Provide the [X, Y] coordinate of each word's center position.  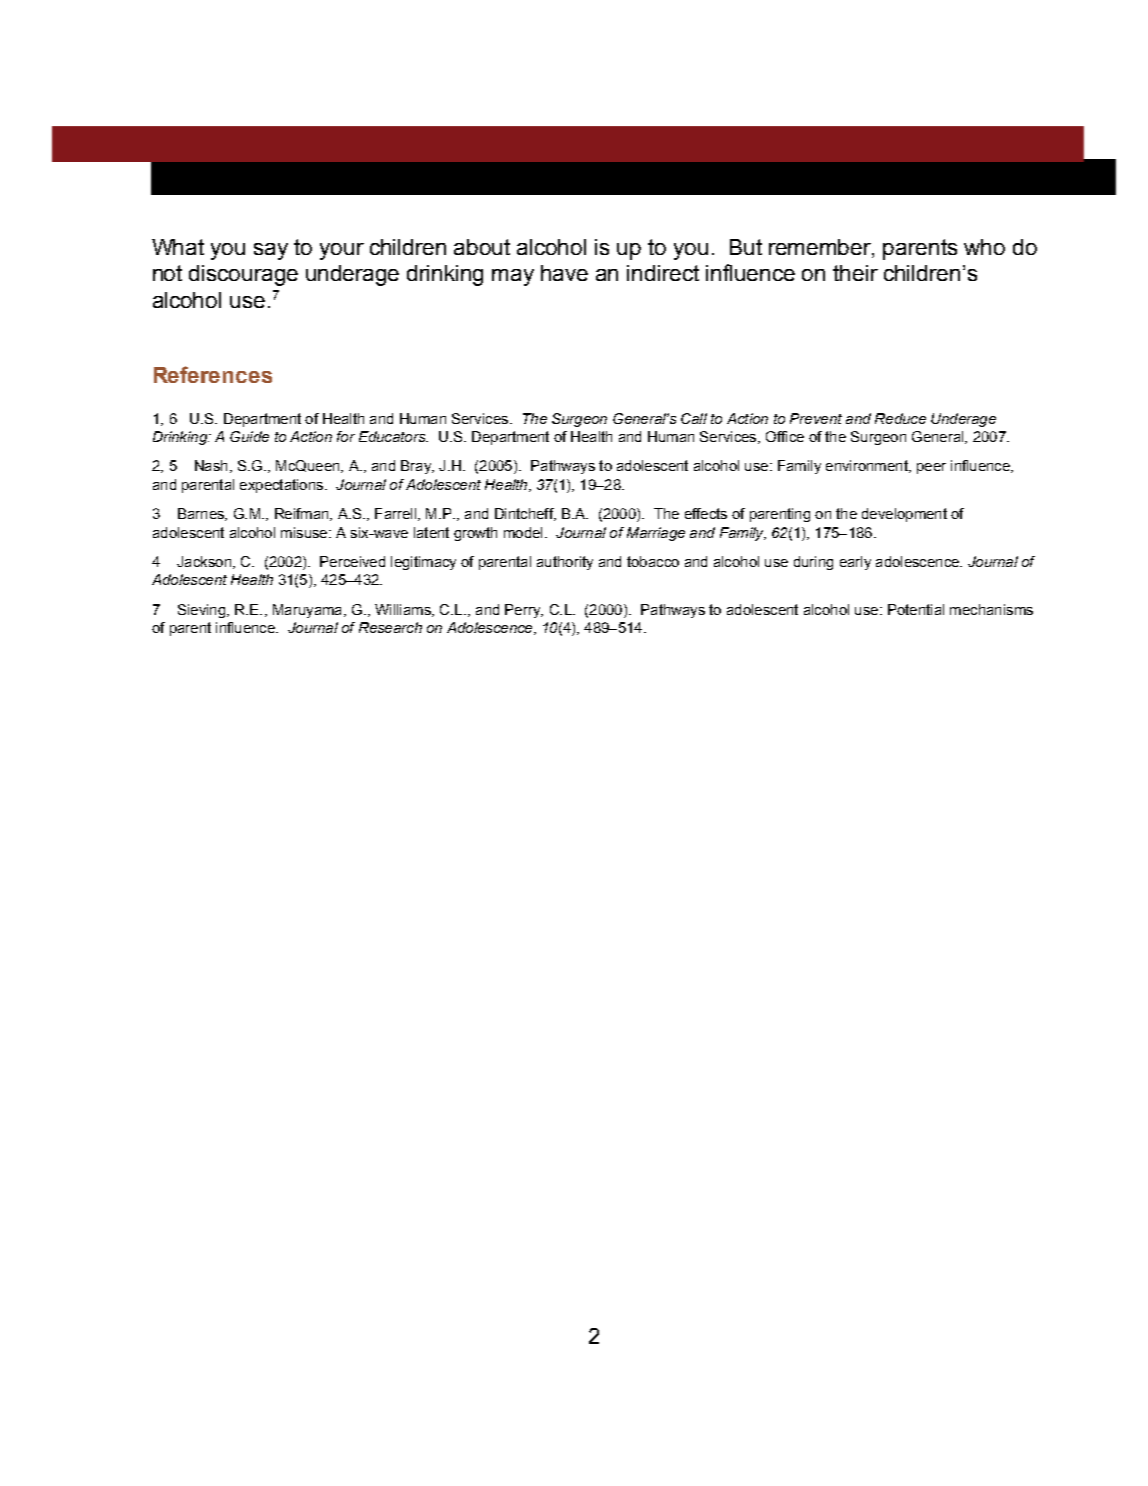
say [271, 251]
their [855, 273]
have [564, 273]
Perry [524, 611]
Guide [249, 436]
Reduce [900, 418]
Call [694, 418]
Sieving [203, 611]
